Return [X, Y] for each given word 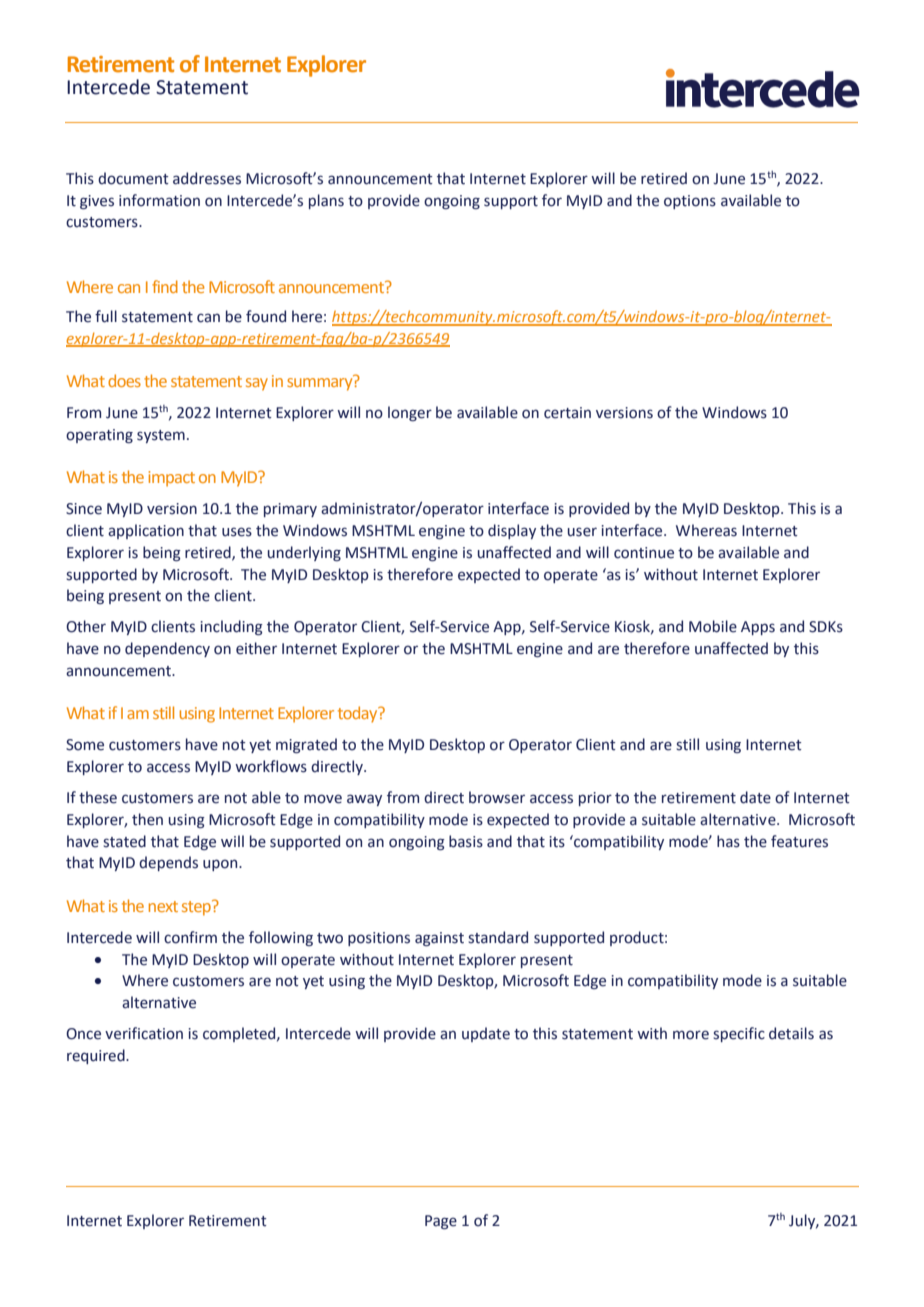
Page [441, 1222]
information [159, 200]
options [690, 202]
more [691, 1035]
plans [326, 201]
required [97, 1056]
